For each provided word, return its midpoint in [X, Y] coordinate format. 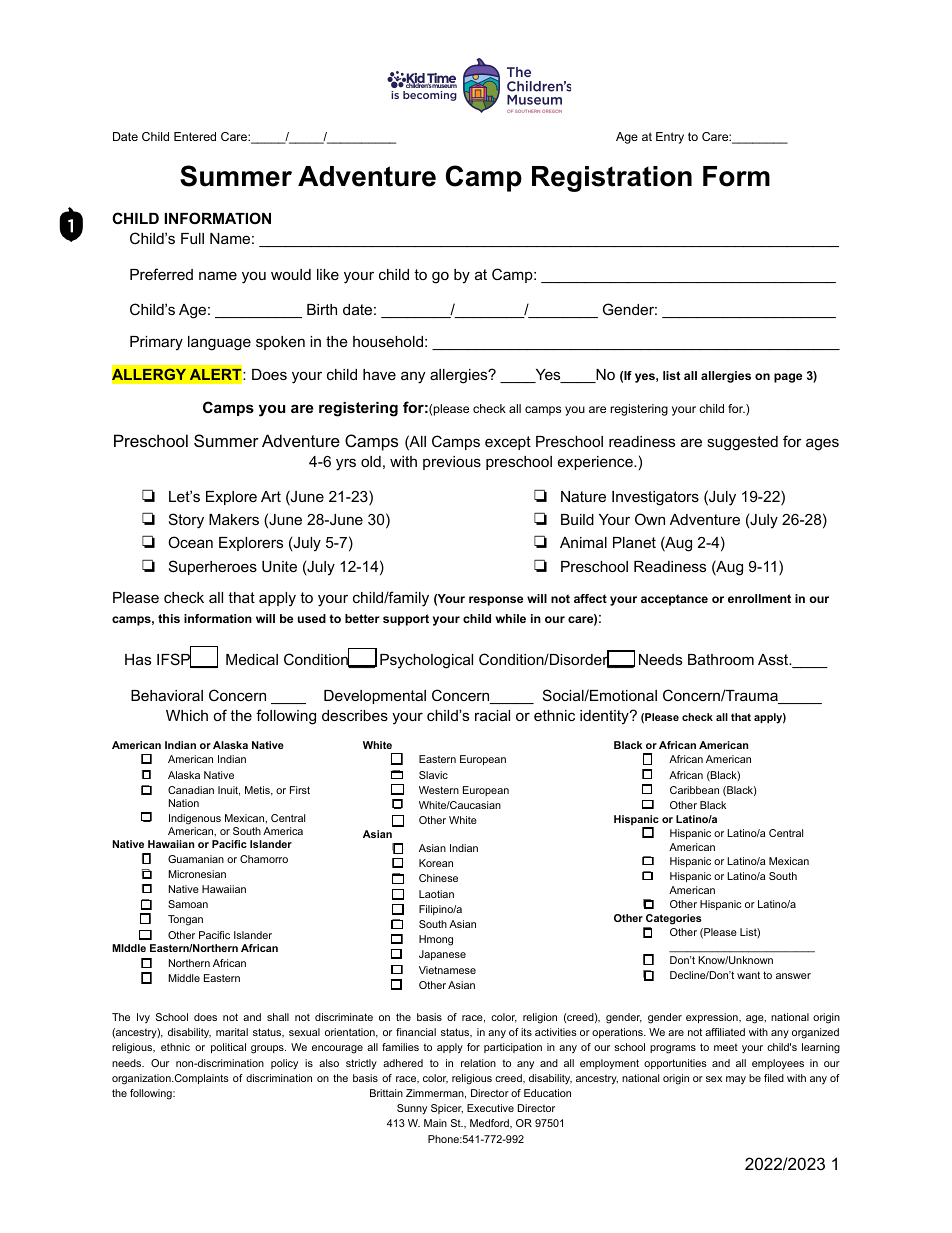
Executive [490, 1108]
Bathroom [721, 659]
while [511, 618]
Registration [612, 179]
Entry [670, 138]
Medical [252, 659]
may [736, 1080]
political [228, 1048]
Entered [195, 136]
